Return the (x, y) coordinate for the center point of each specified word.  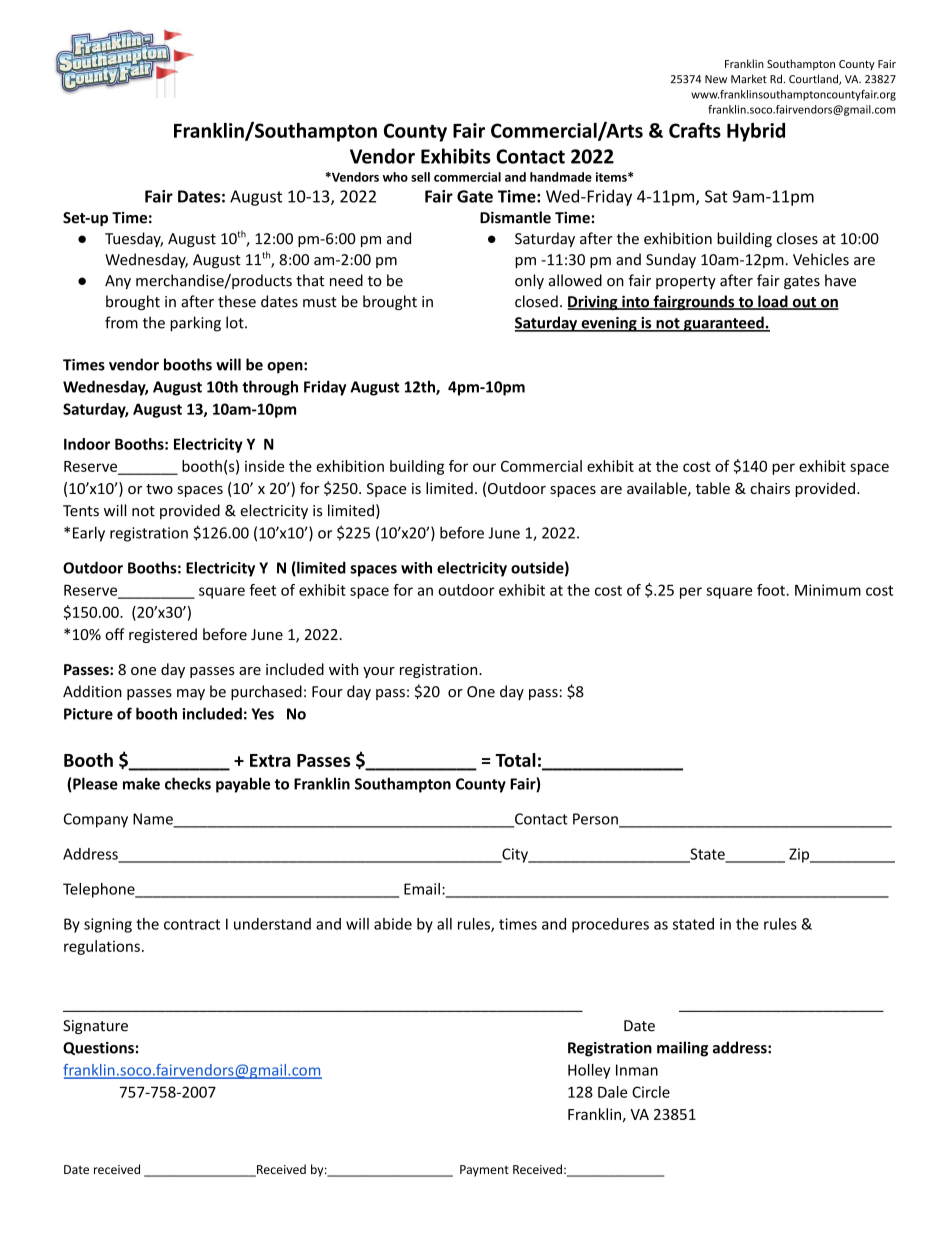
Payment (484, 1171)
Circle (651, 1092)
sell (420, 177)
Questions (98, 1048)
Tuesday (134, 239)
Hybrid (756, 132)
